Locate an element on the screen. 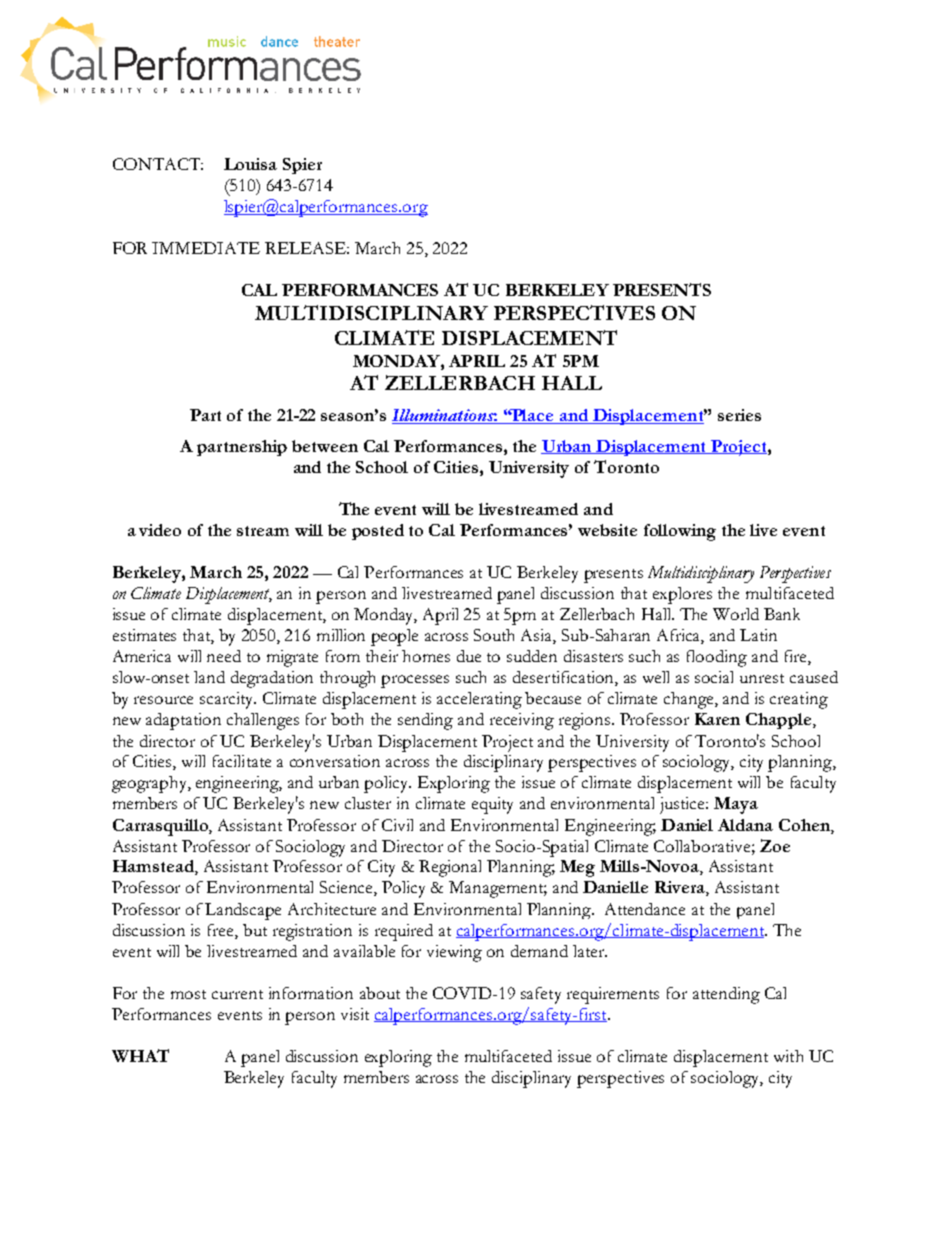  South is located at coordinates (494, 635).
